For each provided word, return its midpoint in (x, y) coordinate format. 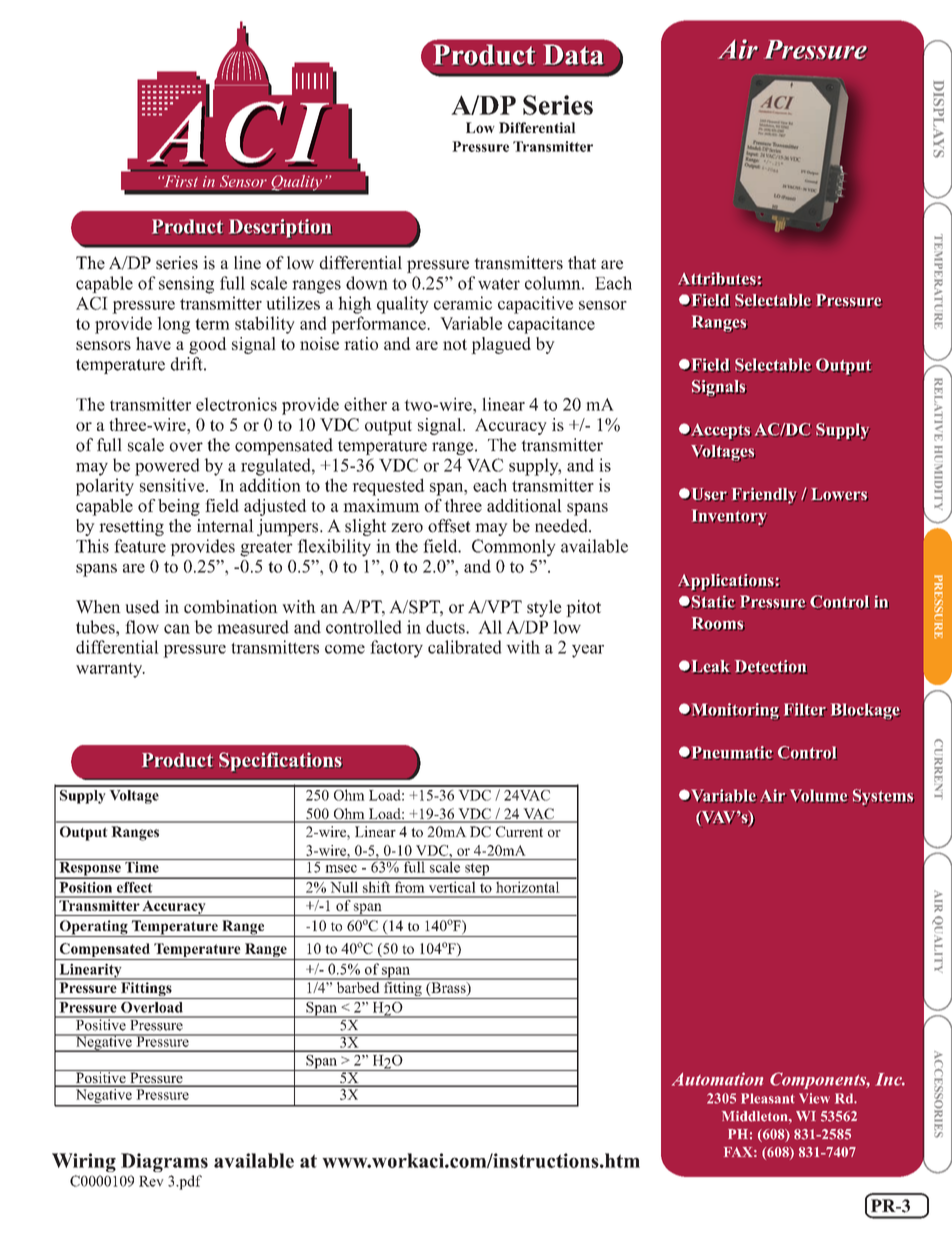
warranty (110, 670)
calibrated (465, 647)
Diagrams (164, 1162)
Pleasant (768, 1098)
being (179, 507)
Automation (717, 1079)
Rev (151, 1181)
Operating (93, 928)
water (499, 284)
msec (341, 869)
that (582, 262)
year (588, 651)
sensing (186, 285)
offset (449, 526)
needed (562, 526)
